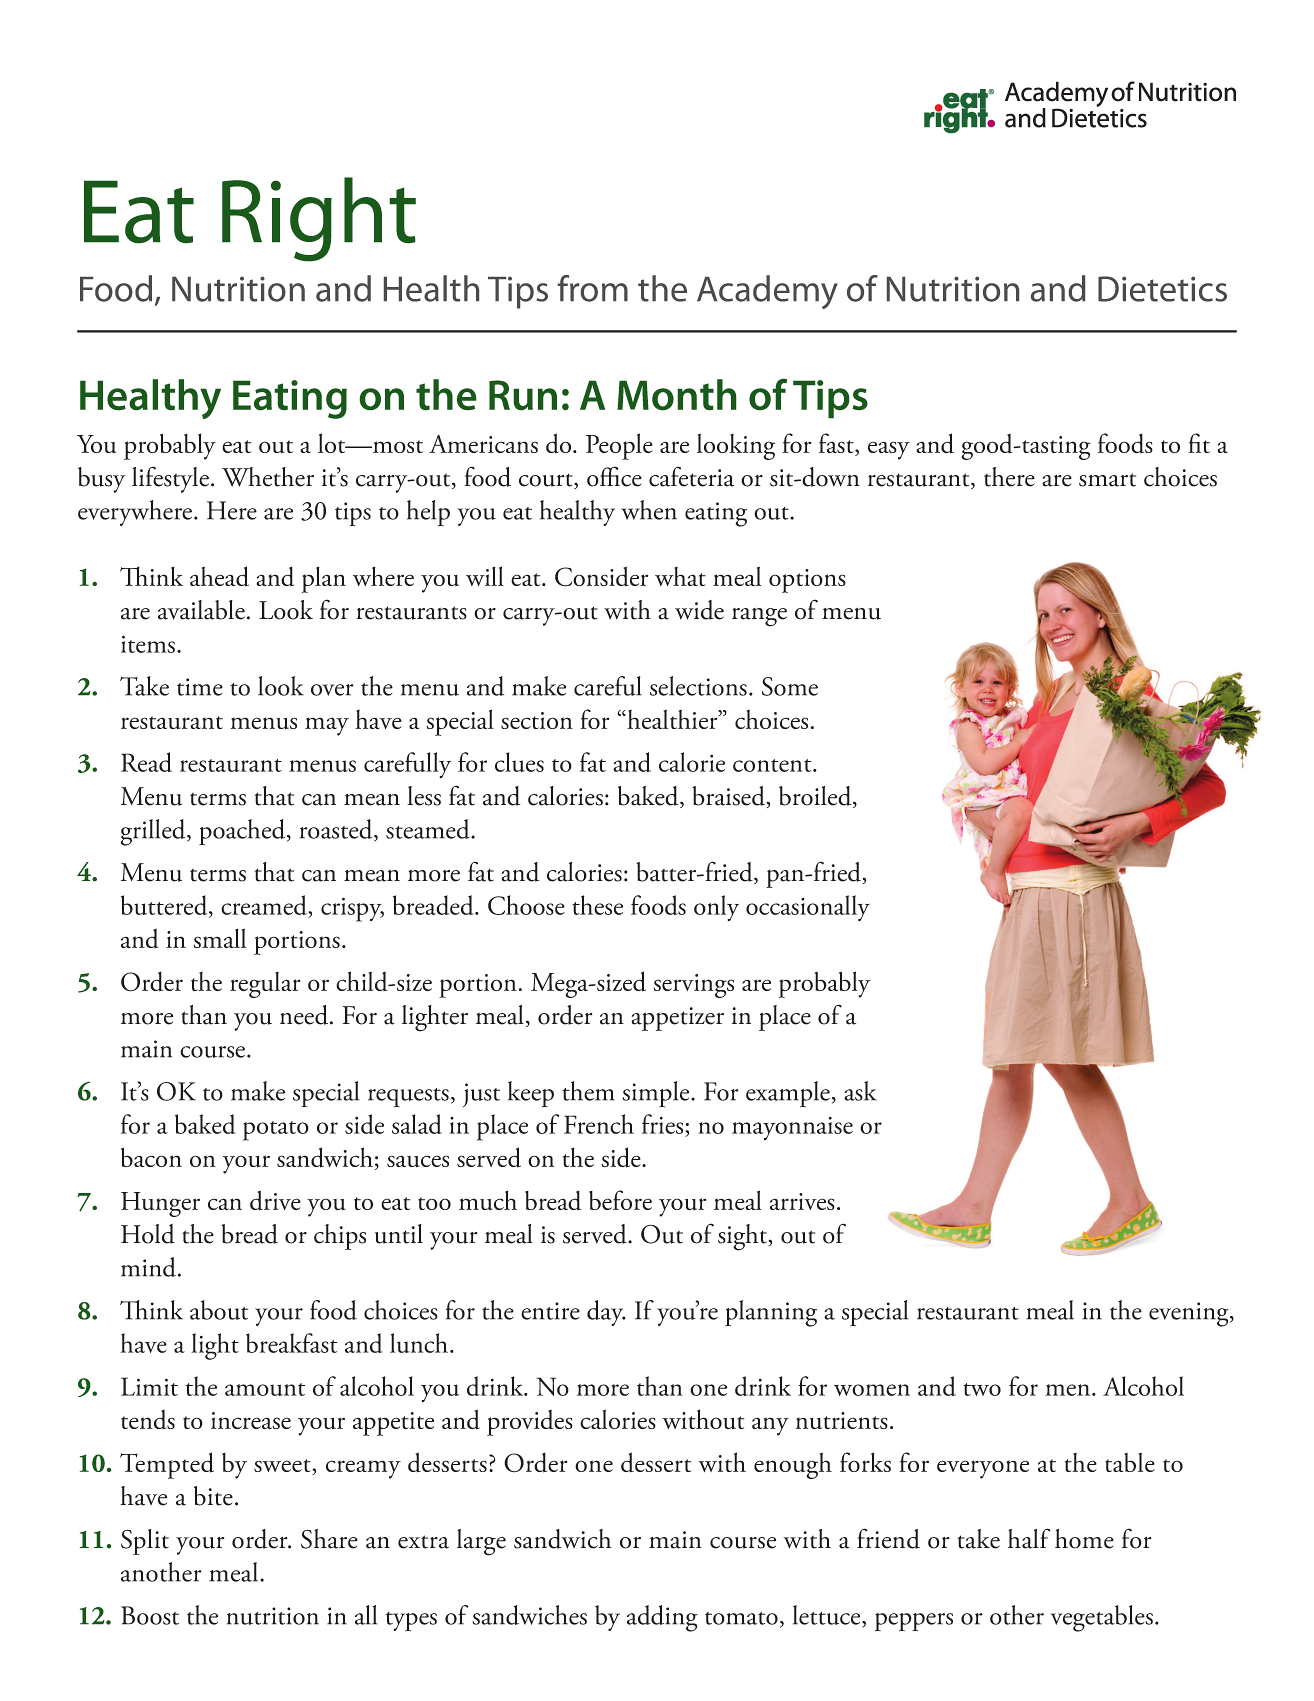 The width and height of the image is (1314, 1701). I want to click on these, so click(597, 905).
